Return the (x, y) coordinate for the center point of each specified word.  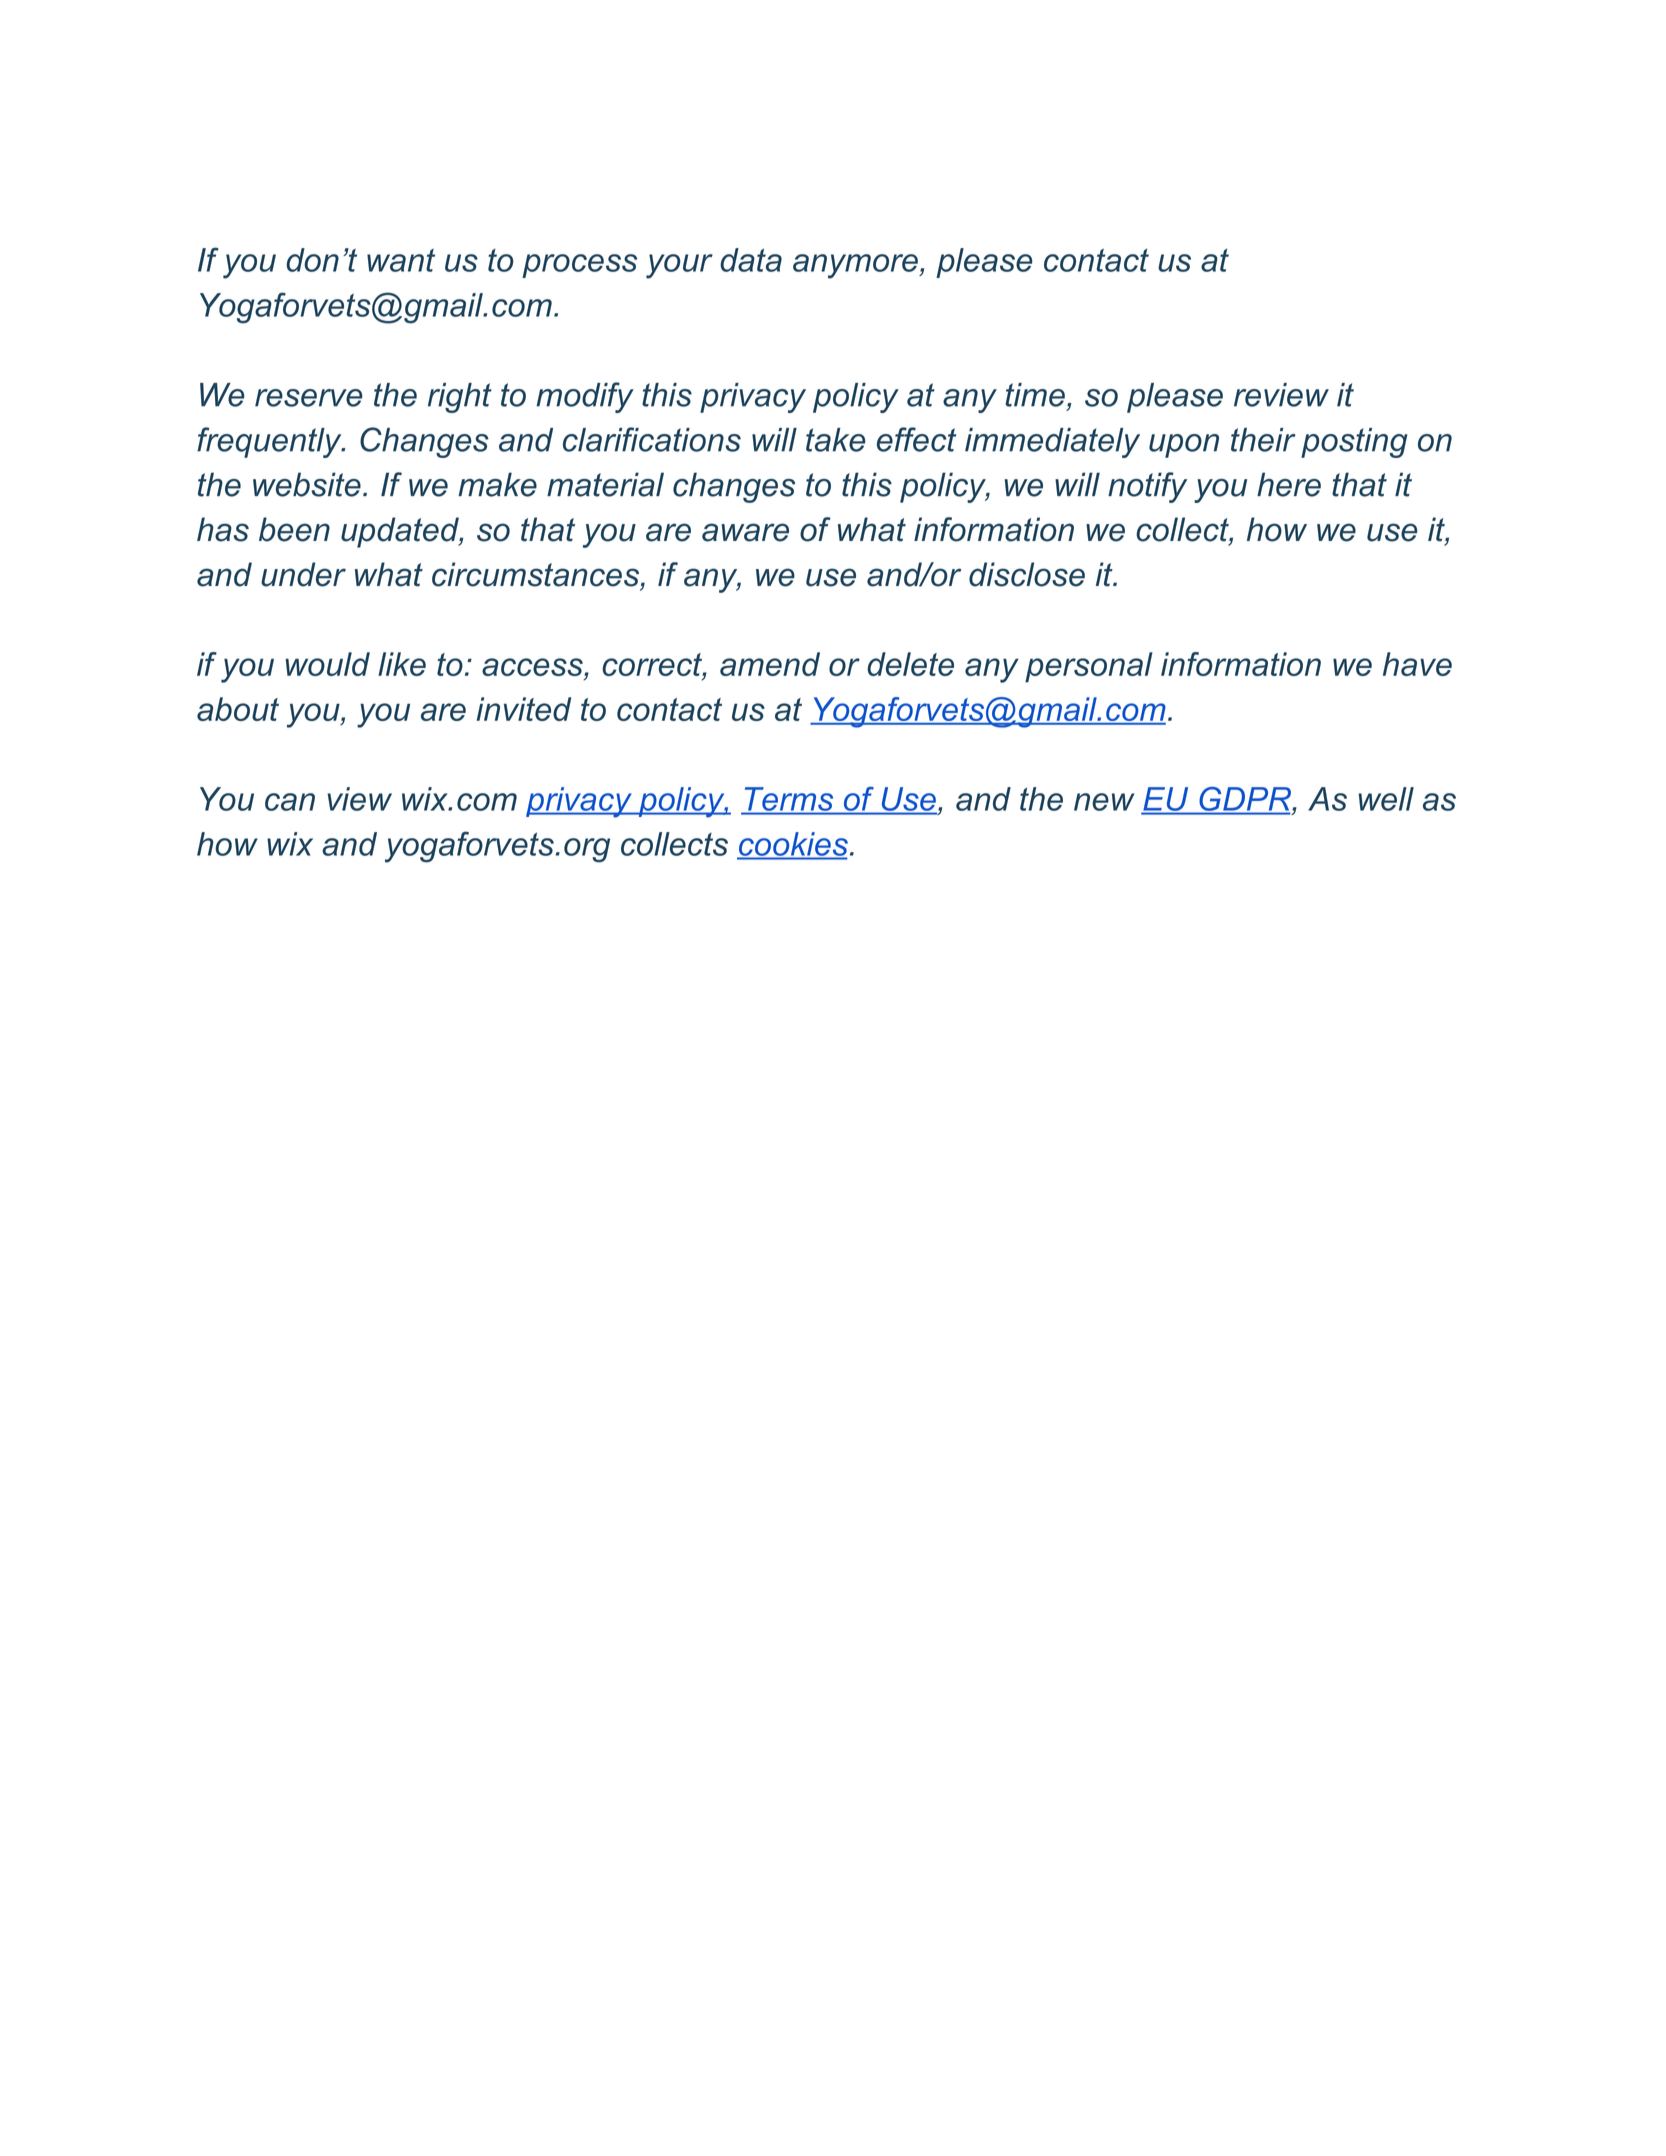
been (294, 529)
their (1263, 440)
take (835, 440)
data (751, 260)
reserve (308, 398)
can (290, 802)
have (1417, 664)
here (1289, 484)
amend (770, 664)
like (402, 664)
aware (745, 532)
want (401, 260)
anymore (856, 266)
